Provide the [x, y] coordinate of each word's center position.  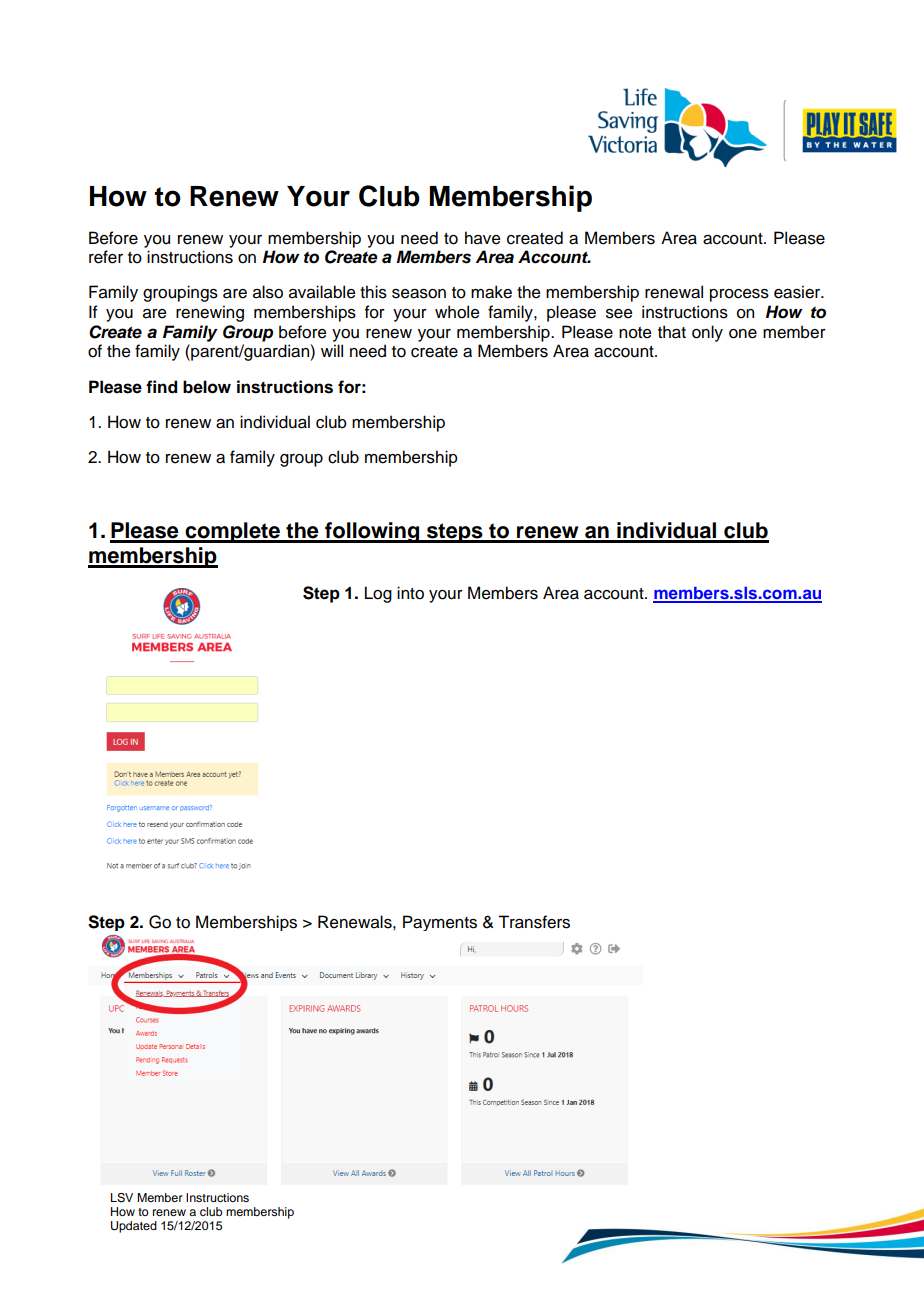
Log [378, 594]
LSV [122, 1198]
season [419, 294]
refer [106, 257]
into [410, 593]
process [739, 295]
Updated [134, 1227]
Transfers [534, 922]
